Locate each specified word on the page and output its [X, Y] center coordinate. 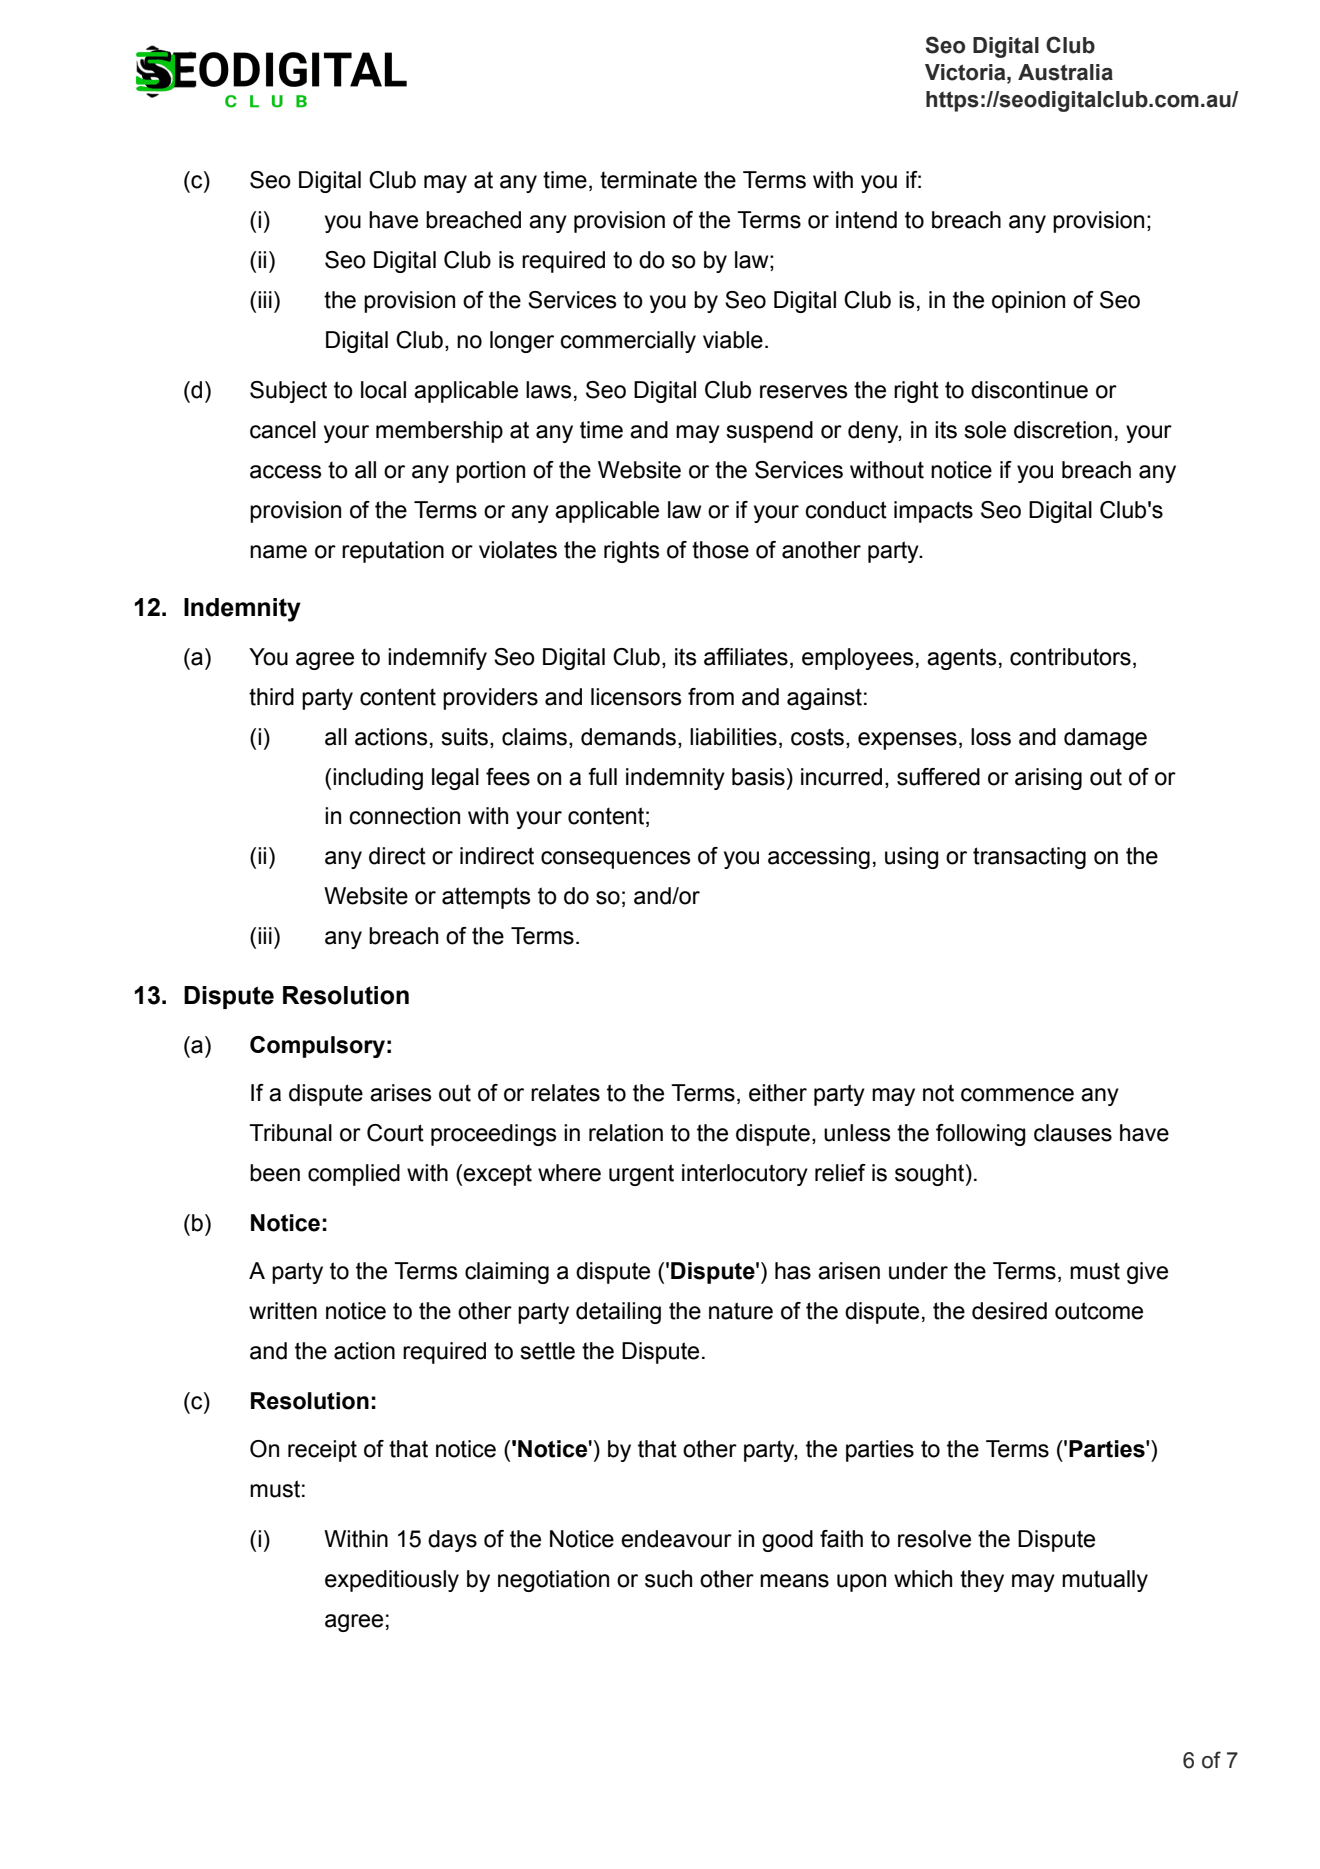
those [720, 550]
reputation [393, 552]
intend [866, 220]
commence [1017, 1095]
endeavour [676, 1539]
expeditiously [392, 1581]
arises [400, 1093]
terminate [648, 180]
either [778, 1093]
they [982, 1581]
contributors [1070, 657]
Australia [1065, 72]
